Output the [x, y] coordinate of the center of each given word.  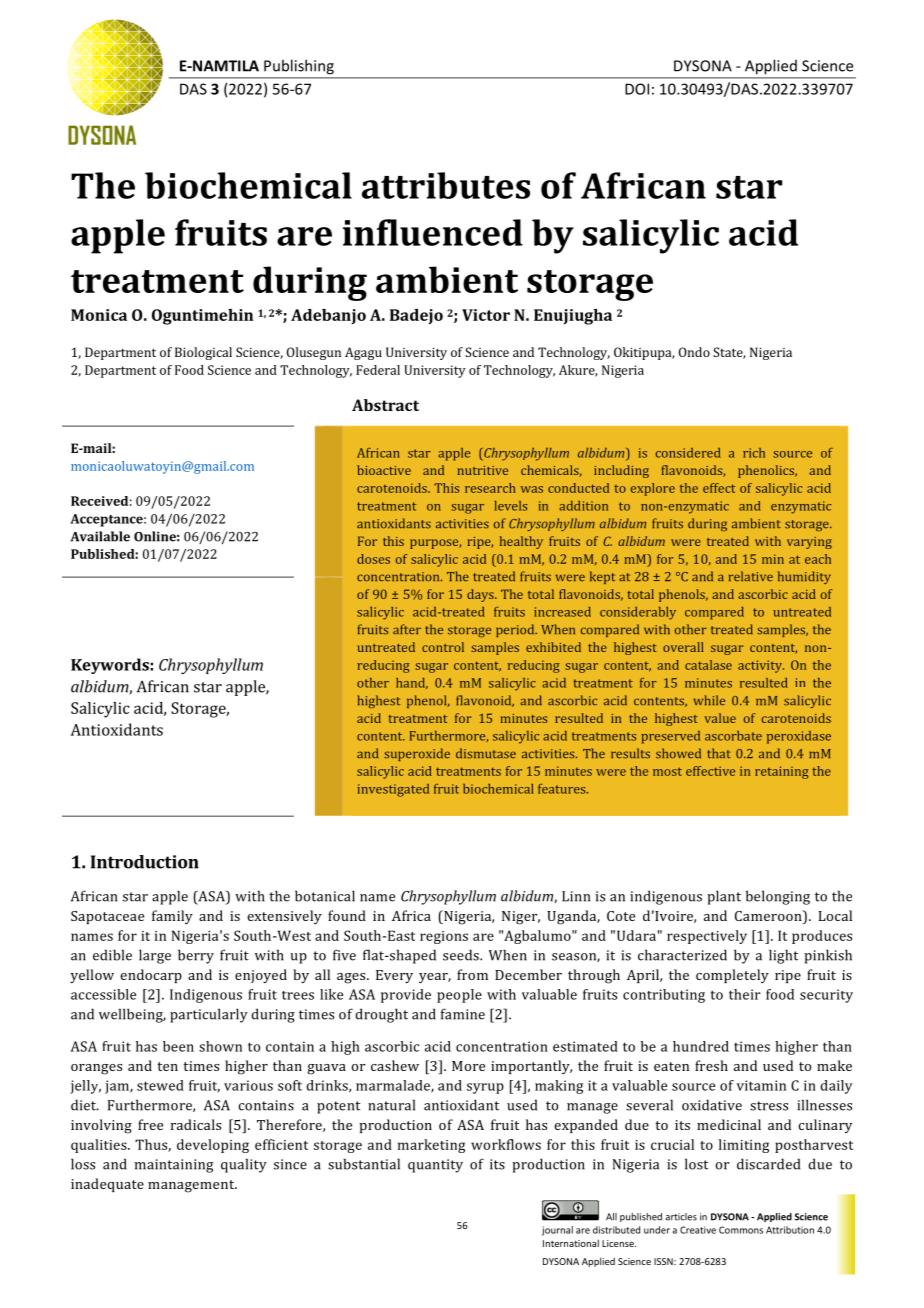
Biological [203, 353]
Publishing [299, 67]
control [443, 647]
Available [100, 536]
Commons [741, 1230]
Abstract [385, 405]
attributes [446, 185]
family [172, 917]
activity [761, 666]
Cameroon [769, 915]
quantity [435, 1166]
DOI [637, 89]
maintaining [174, 1166]
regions [444, 937]
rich [754, 453]
